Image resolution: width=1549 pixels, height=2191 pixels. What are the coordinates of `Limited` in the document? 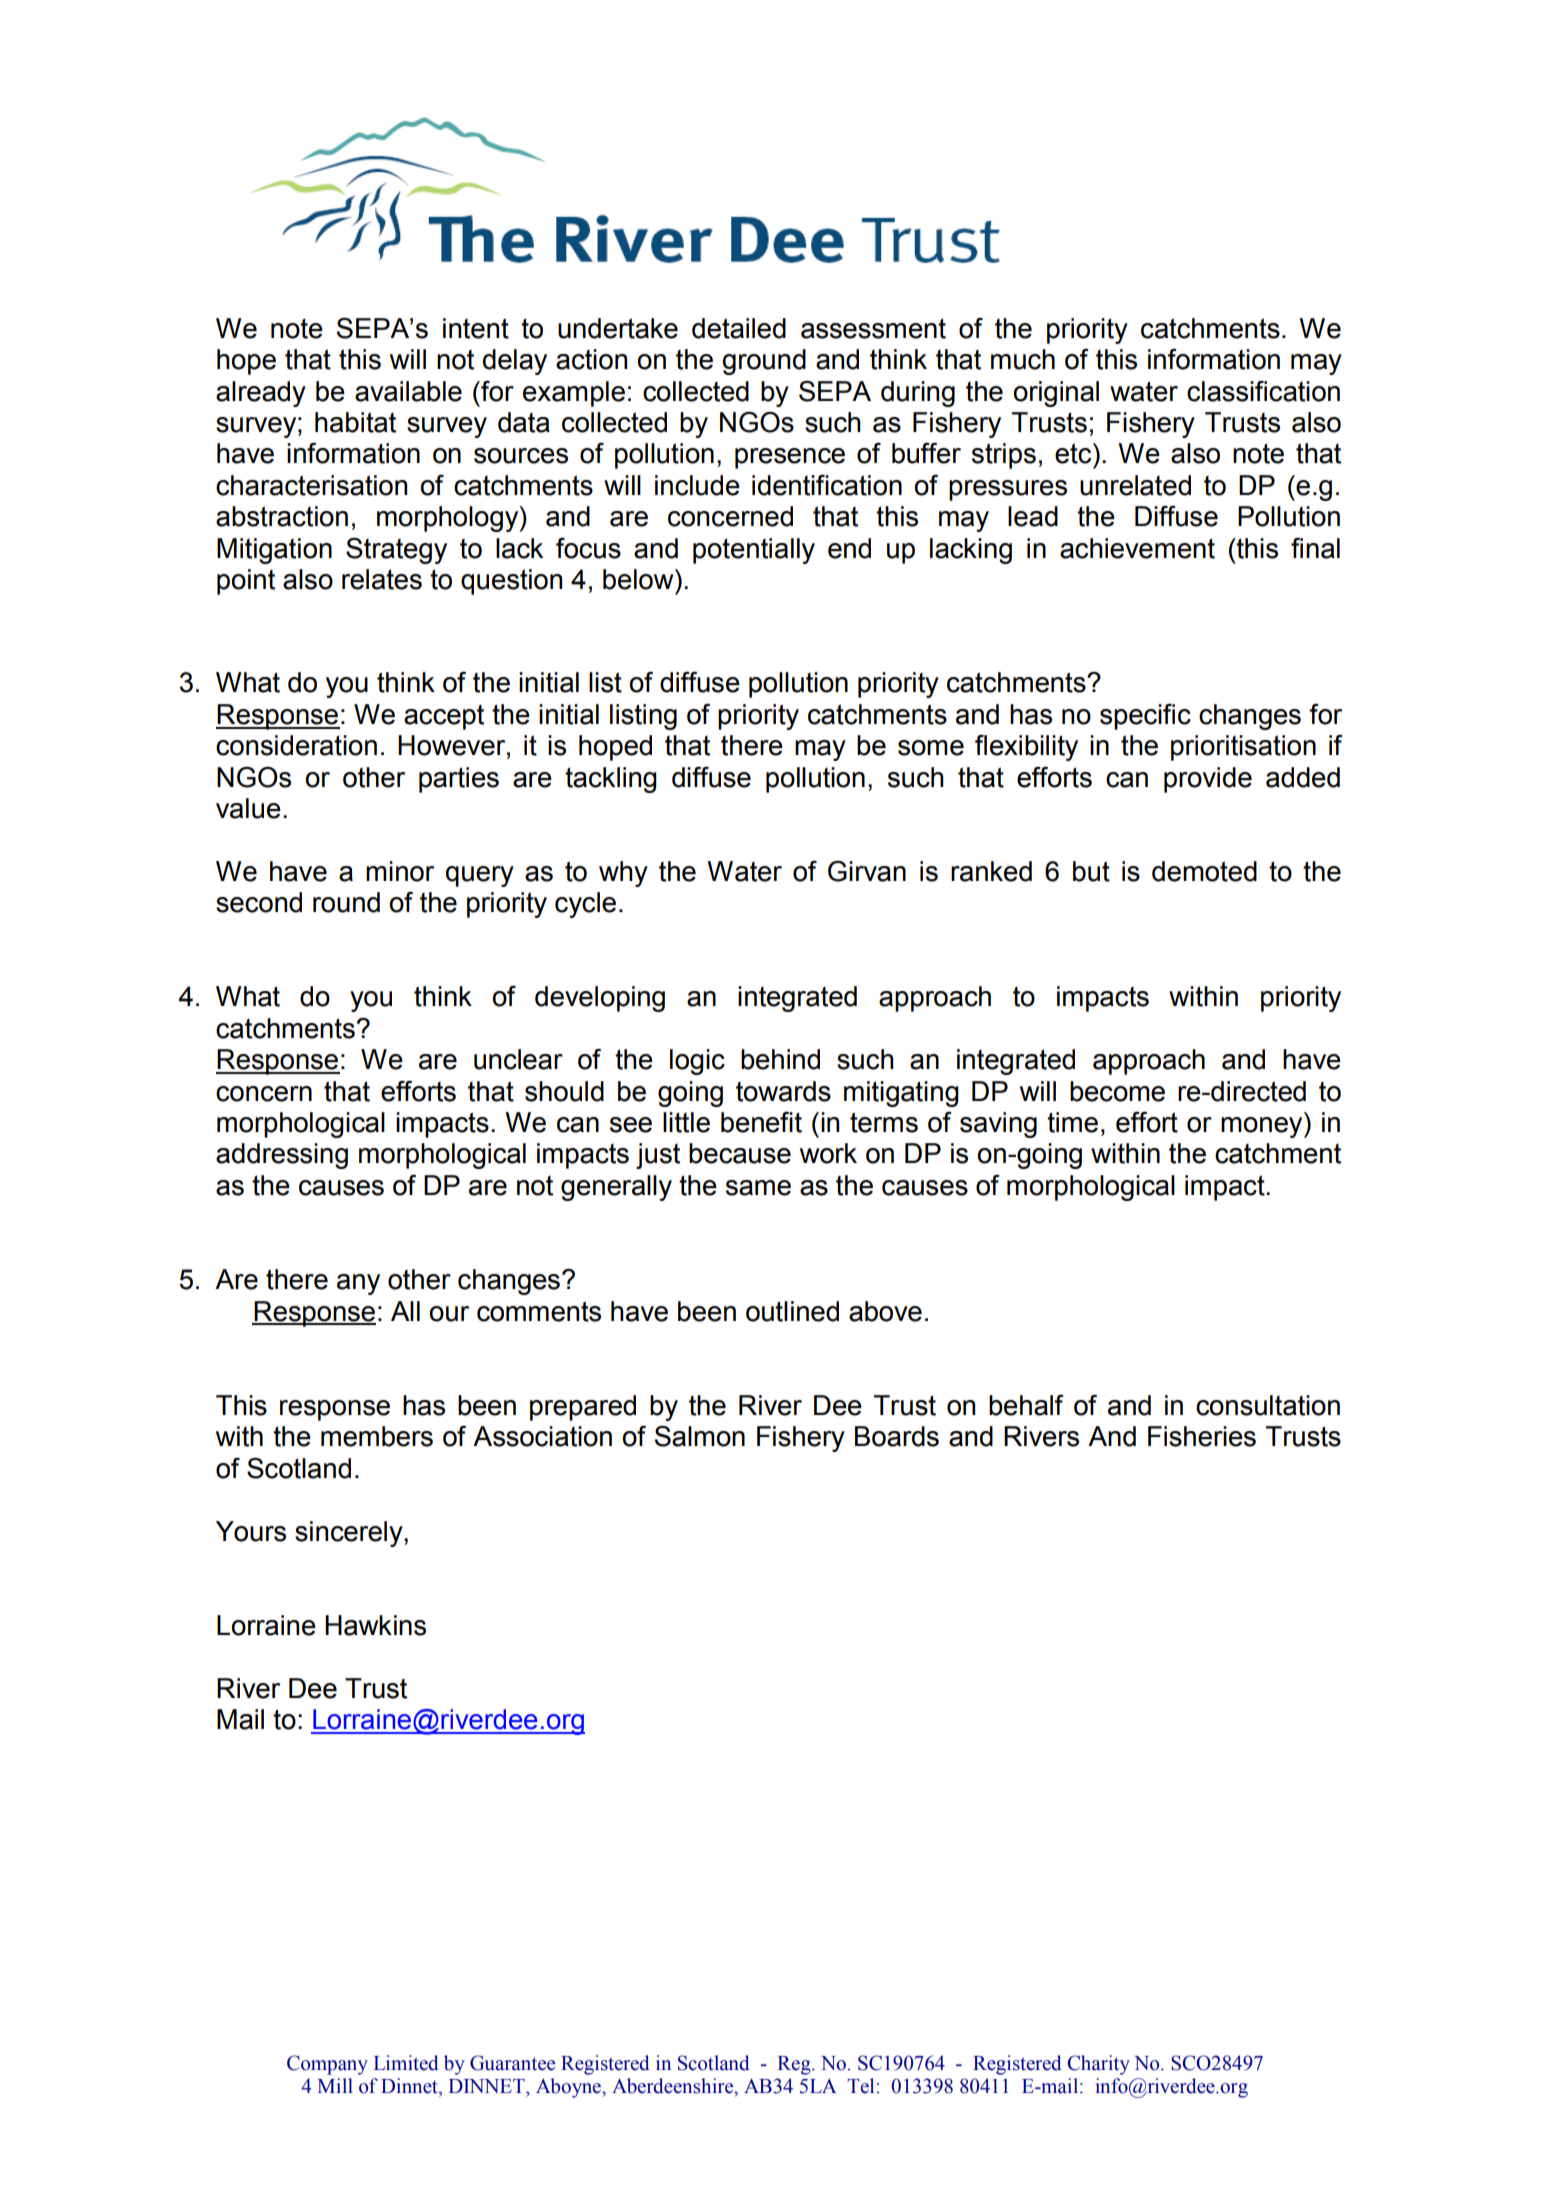 It's located at (406, 2063).
